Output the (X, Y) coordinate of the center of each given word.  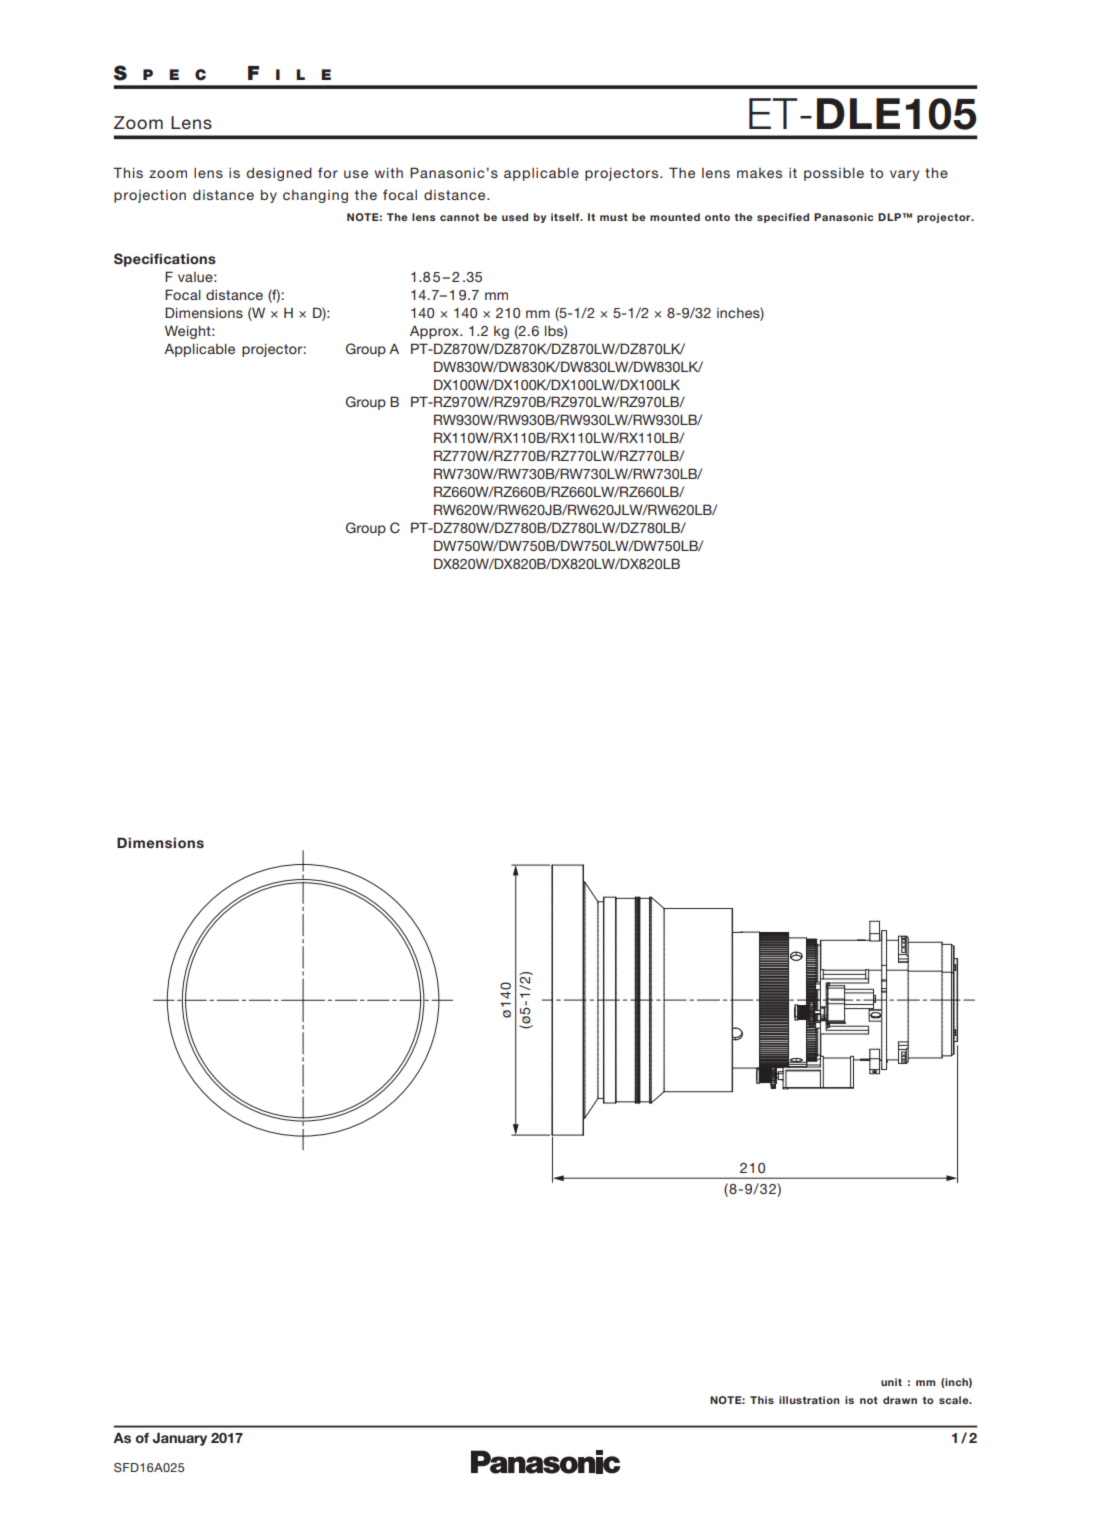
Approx (435, 332)
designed (279, 174)
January (180, 1439)
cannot (459, 217)
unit (891, 1382)
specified (783, 218)
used (515, 217)
